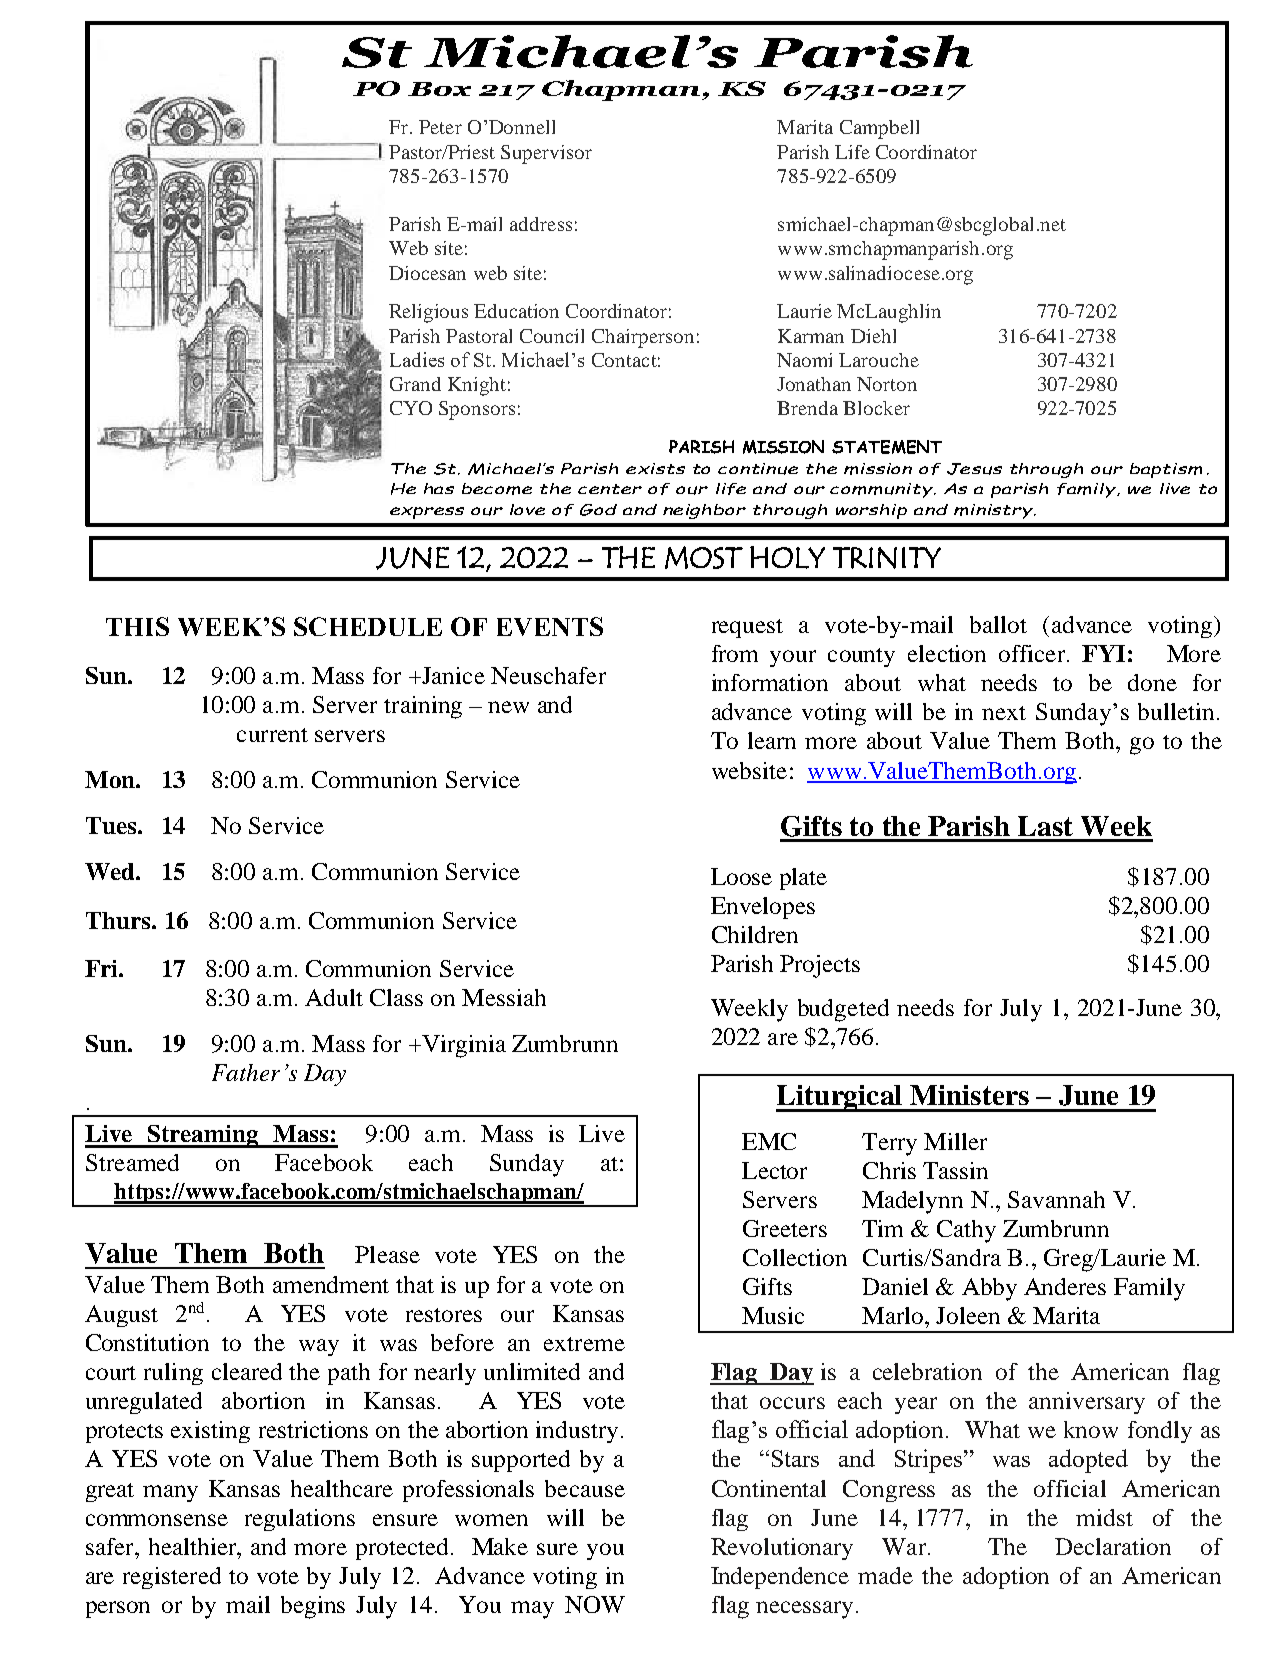  What do you see at coordinates (585, 1488) in the image?
I see `because` at bounding box center [585, 1488].
